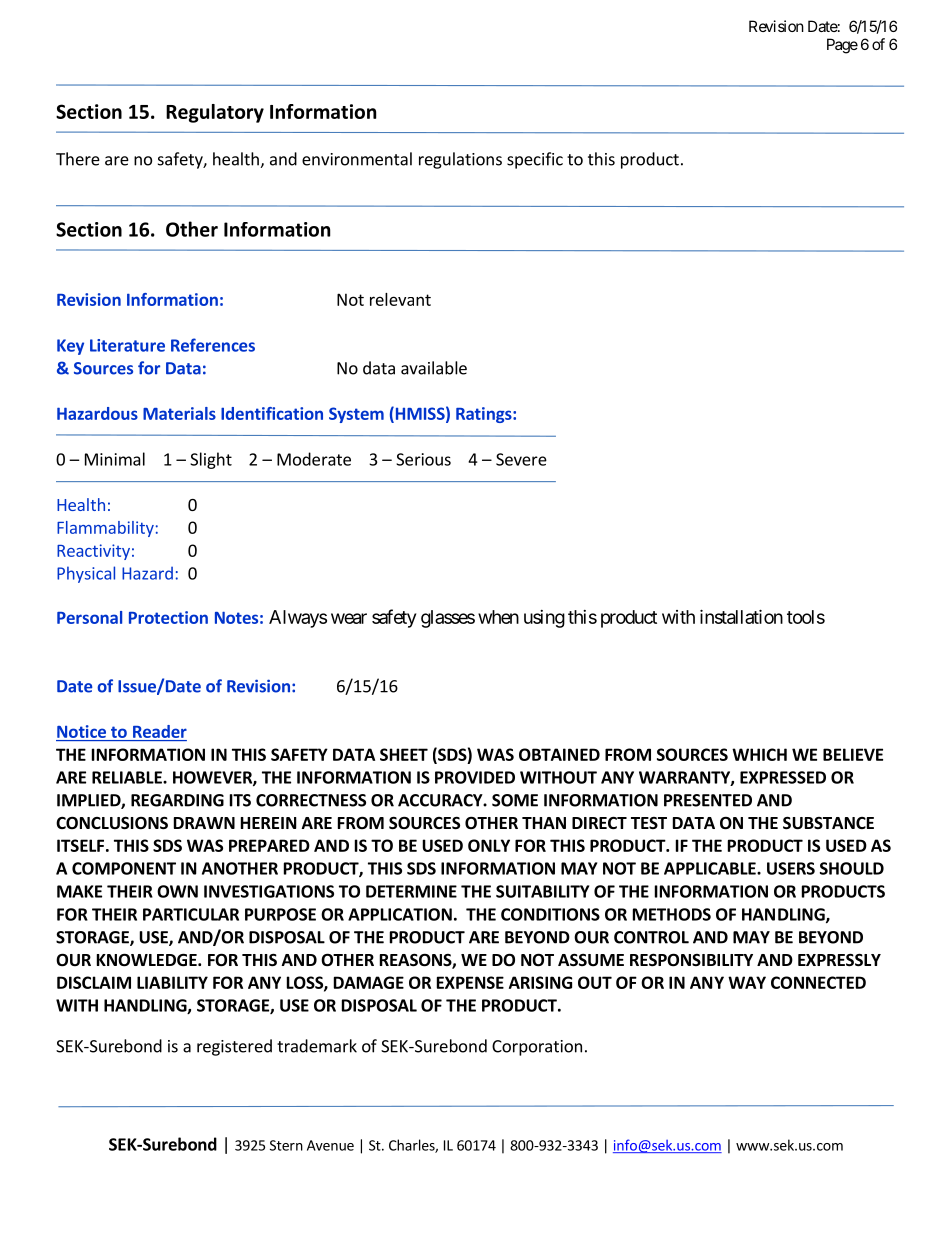  What do you see at coordinates (234, 1047) in the screenshot?
I see `registered` at bounding box center [234, 1047].
